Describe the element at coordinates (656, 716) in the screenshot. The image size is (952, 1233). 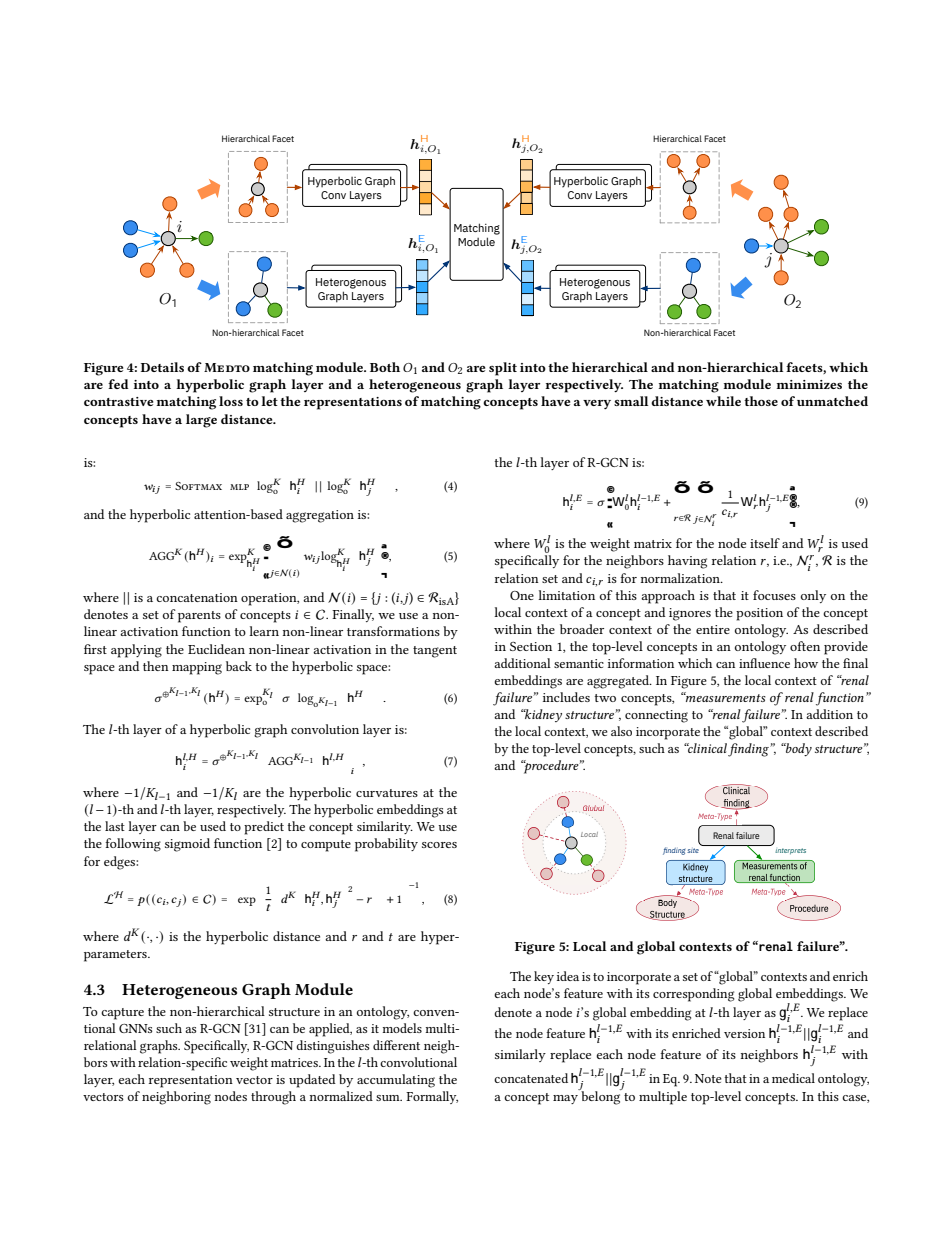
I see `connecting` at that location.
